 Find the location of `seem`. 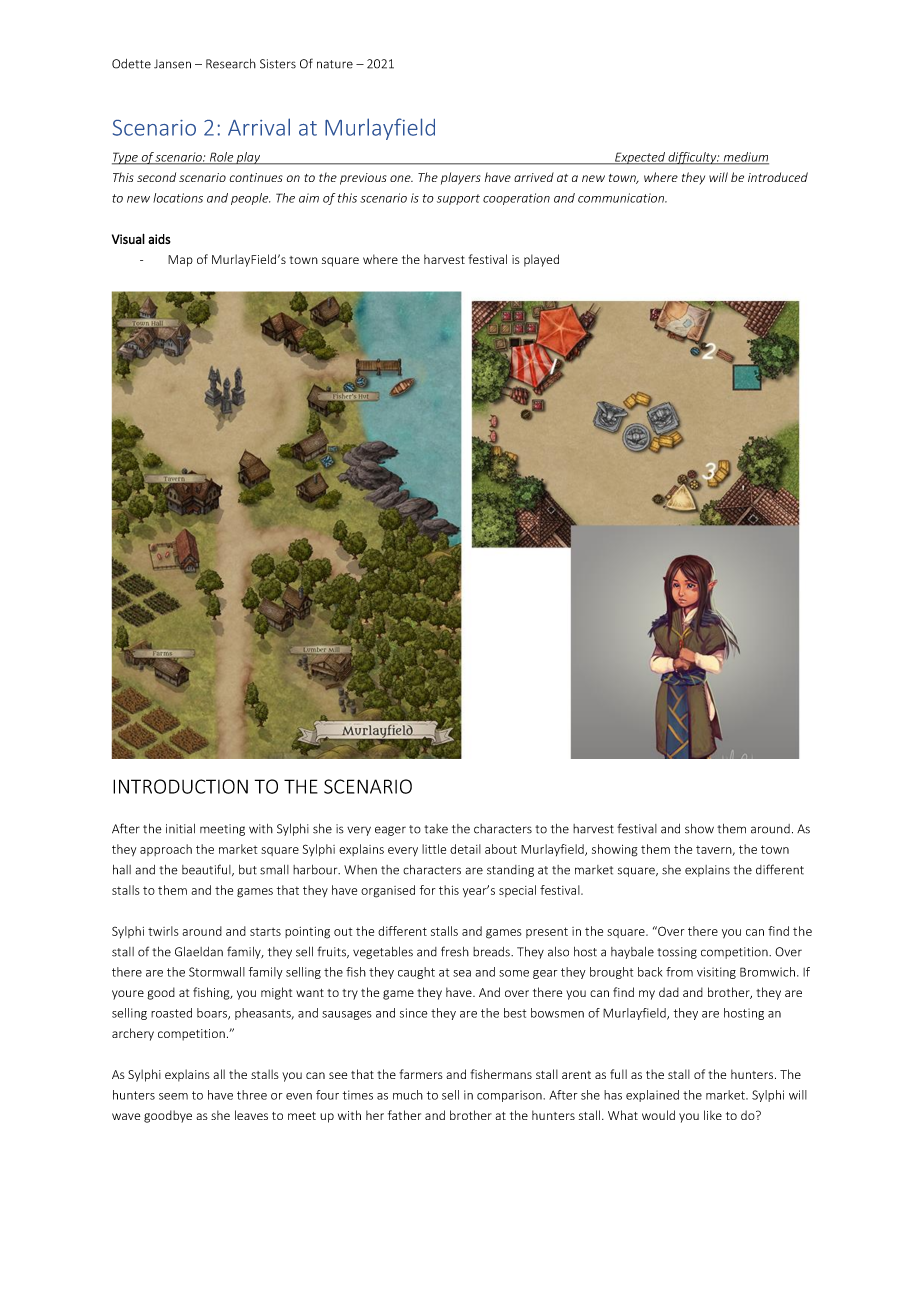

seem is located at coordinates (173, 1096).
